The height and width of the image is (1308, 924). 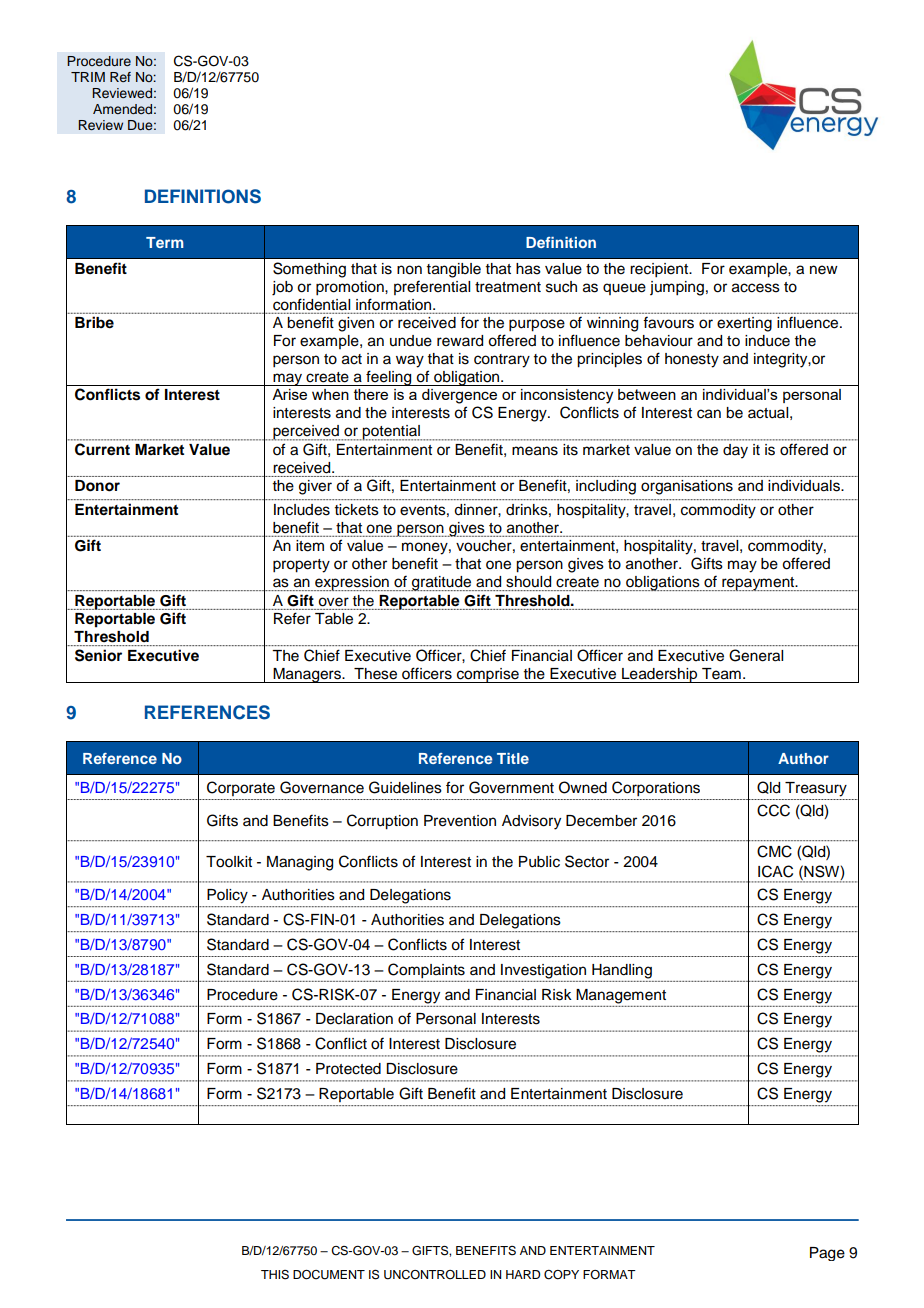 What do you see at coordinates (227, 896) in the image?
I see `Policy` at bounding box center [227, 896].
